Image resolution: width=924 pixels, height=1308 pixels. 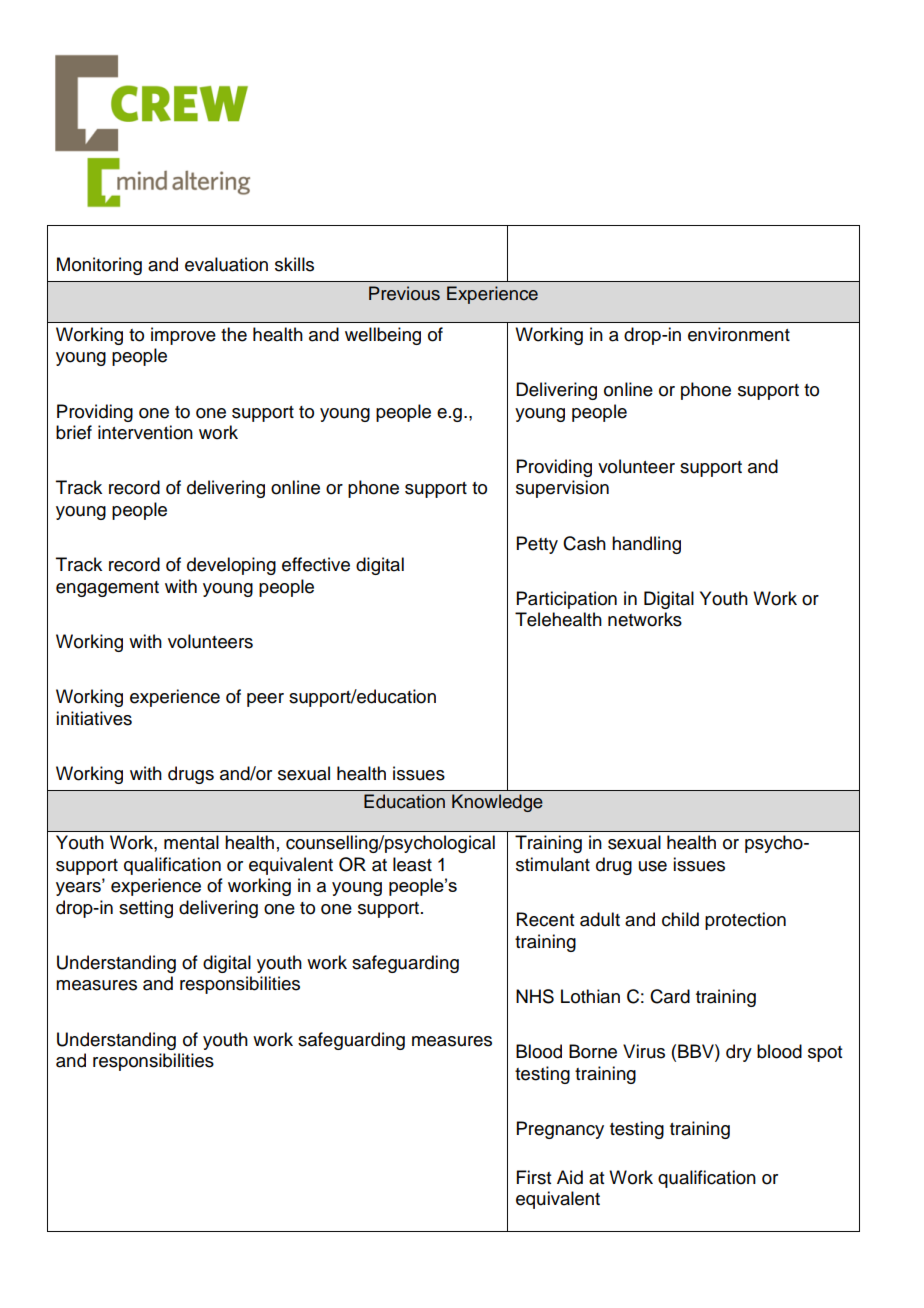 What do you see at coordinates (534, 1177) in the screenshot?
I see `First` at bounding box center [534, 1177].
